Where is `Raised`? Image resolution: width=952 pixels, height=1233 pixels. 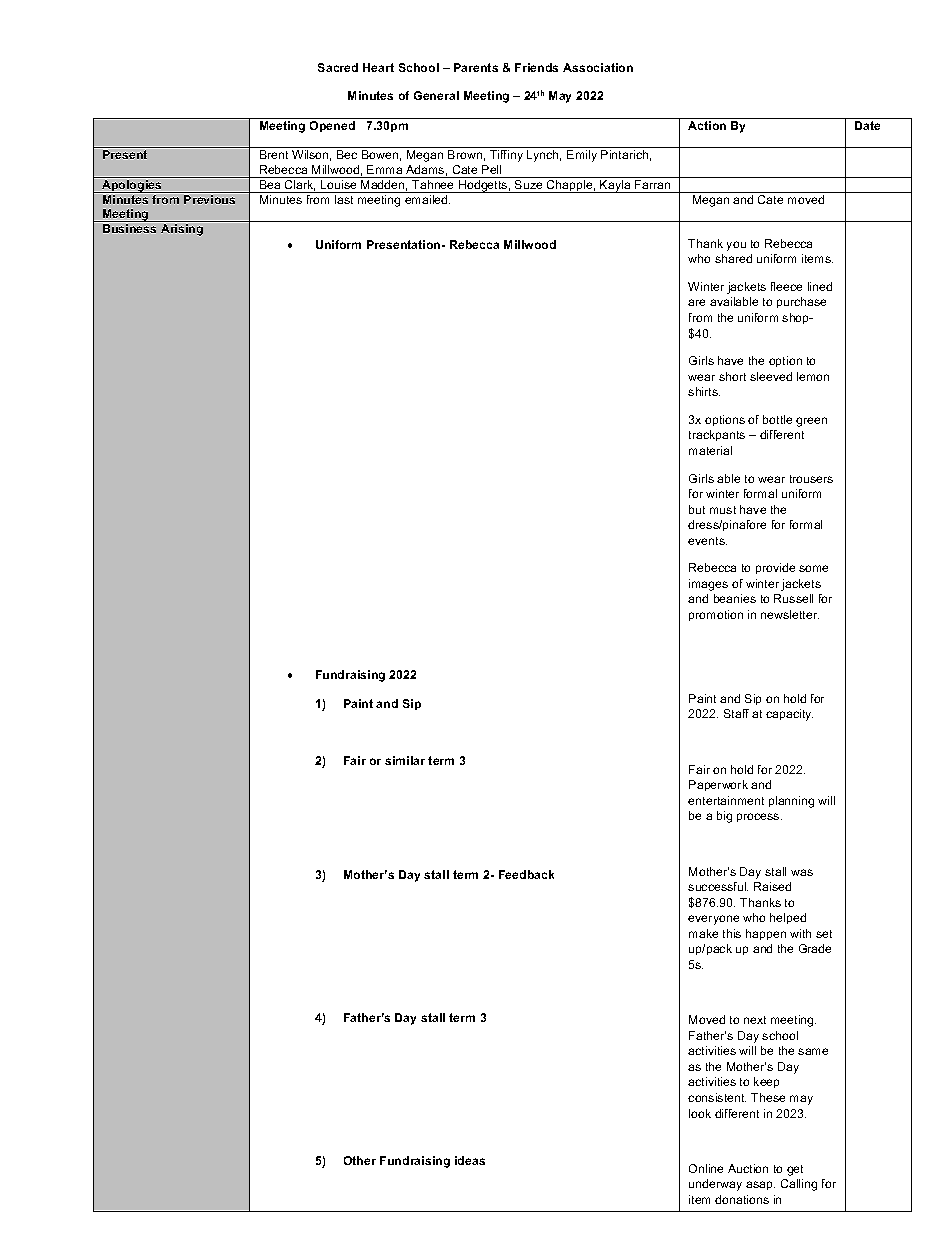 Raised is located at coordinates (772, 886).
